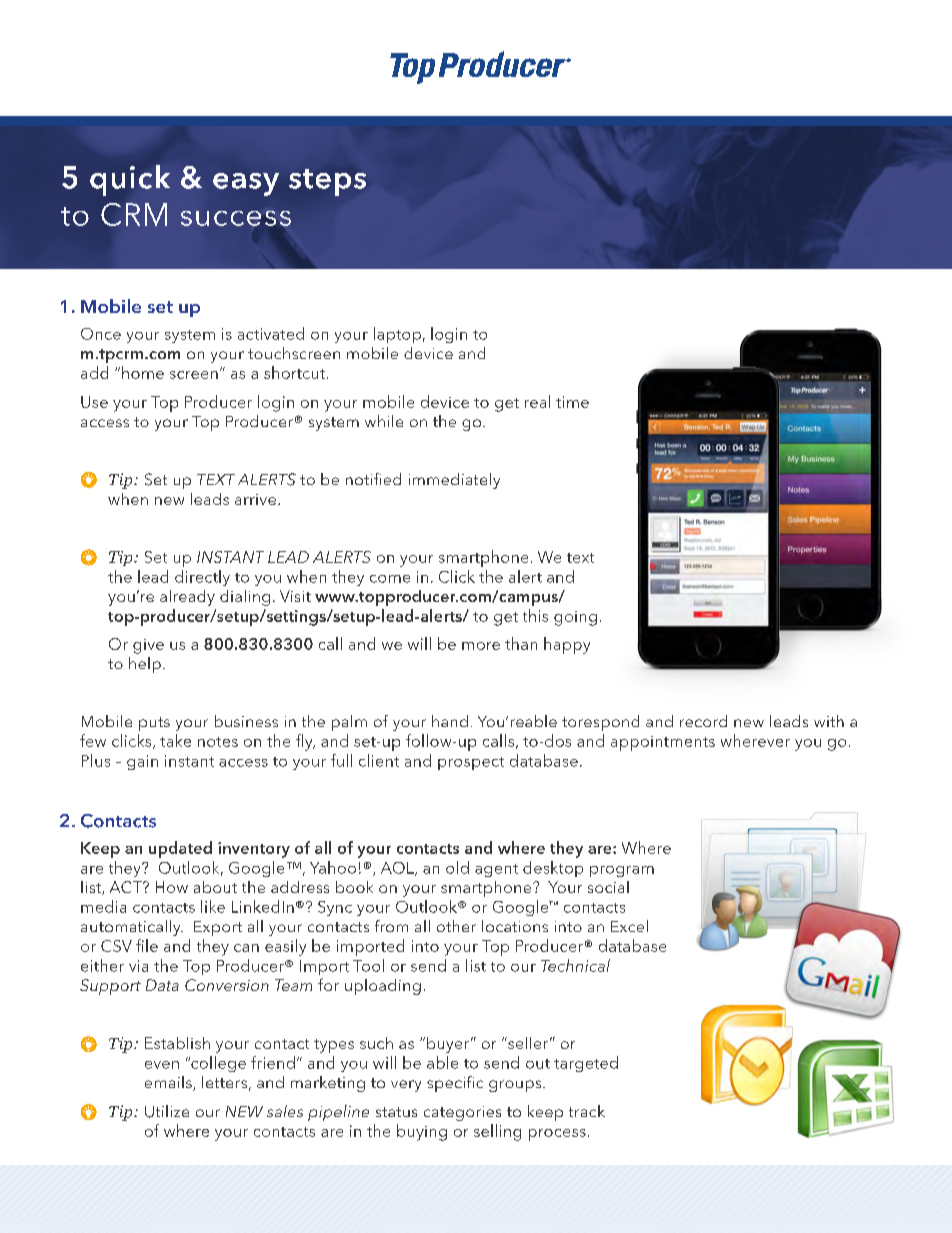 Image resolution: width=952 pixels, height=1233 pixels. Describe the element at coordinates (327, 182) in the screenshot. I see `steps` at that location.
